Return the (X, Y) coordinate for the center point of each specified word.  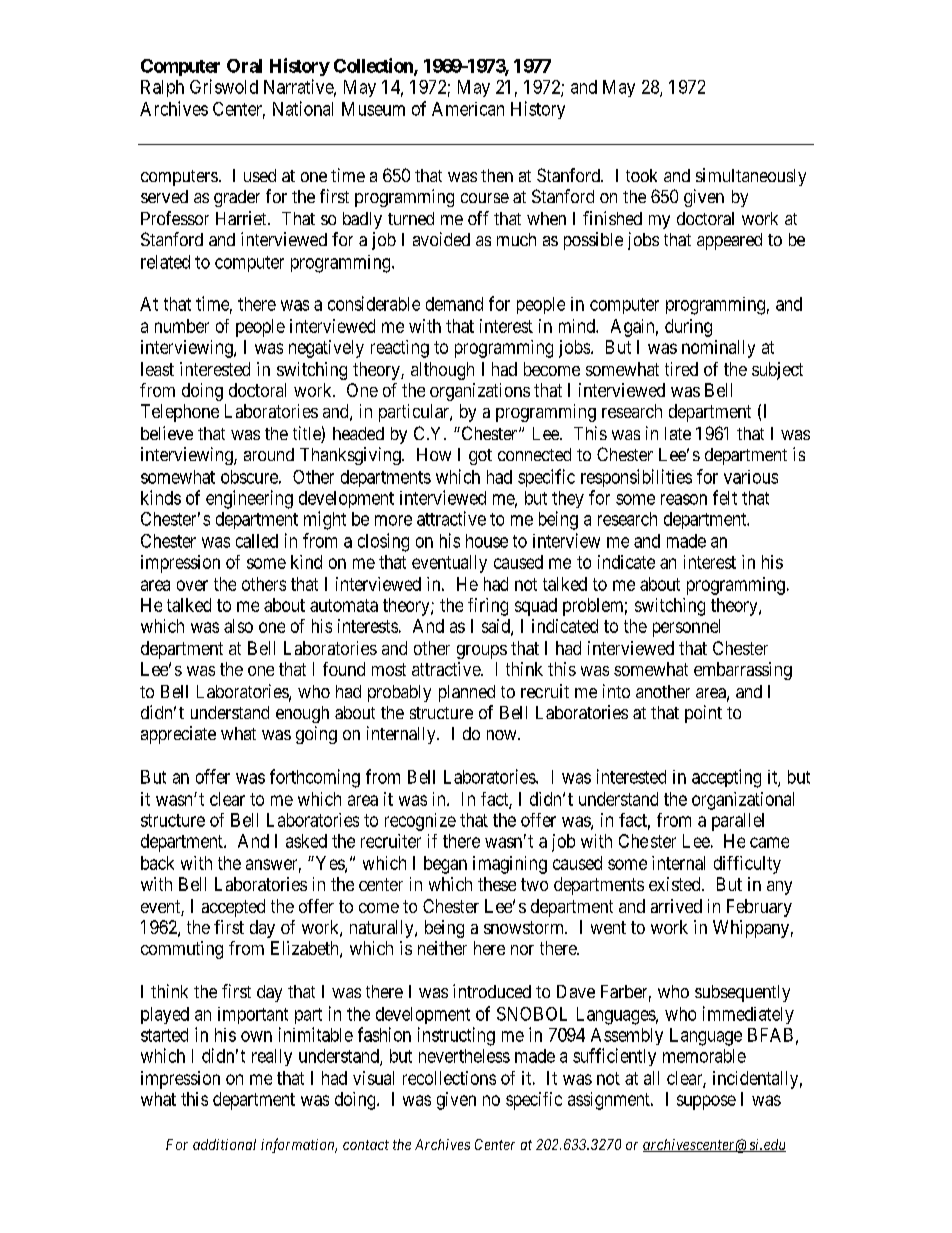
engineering (249, 499)
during (688, 328)
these (497, 884)
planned (467, 693)
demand (454, 304)
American (468, 109)
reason (684, 499)
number (182, 326)
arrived (676, 906)
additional (224, 1144)
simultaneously (751, 177)
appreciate (178, 735)
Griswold (224, 86)
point (703, 714)
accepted (233, 908)
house (487, 541)
